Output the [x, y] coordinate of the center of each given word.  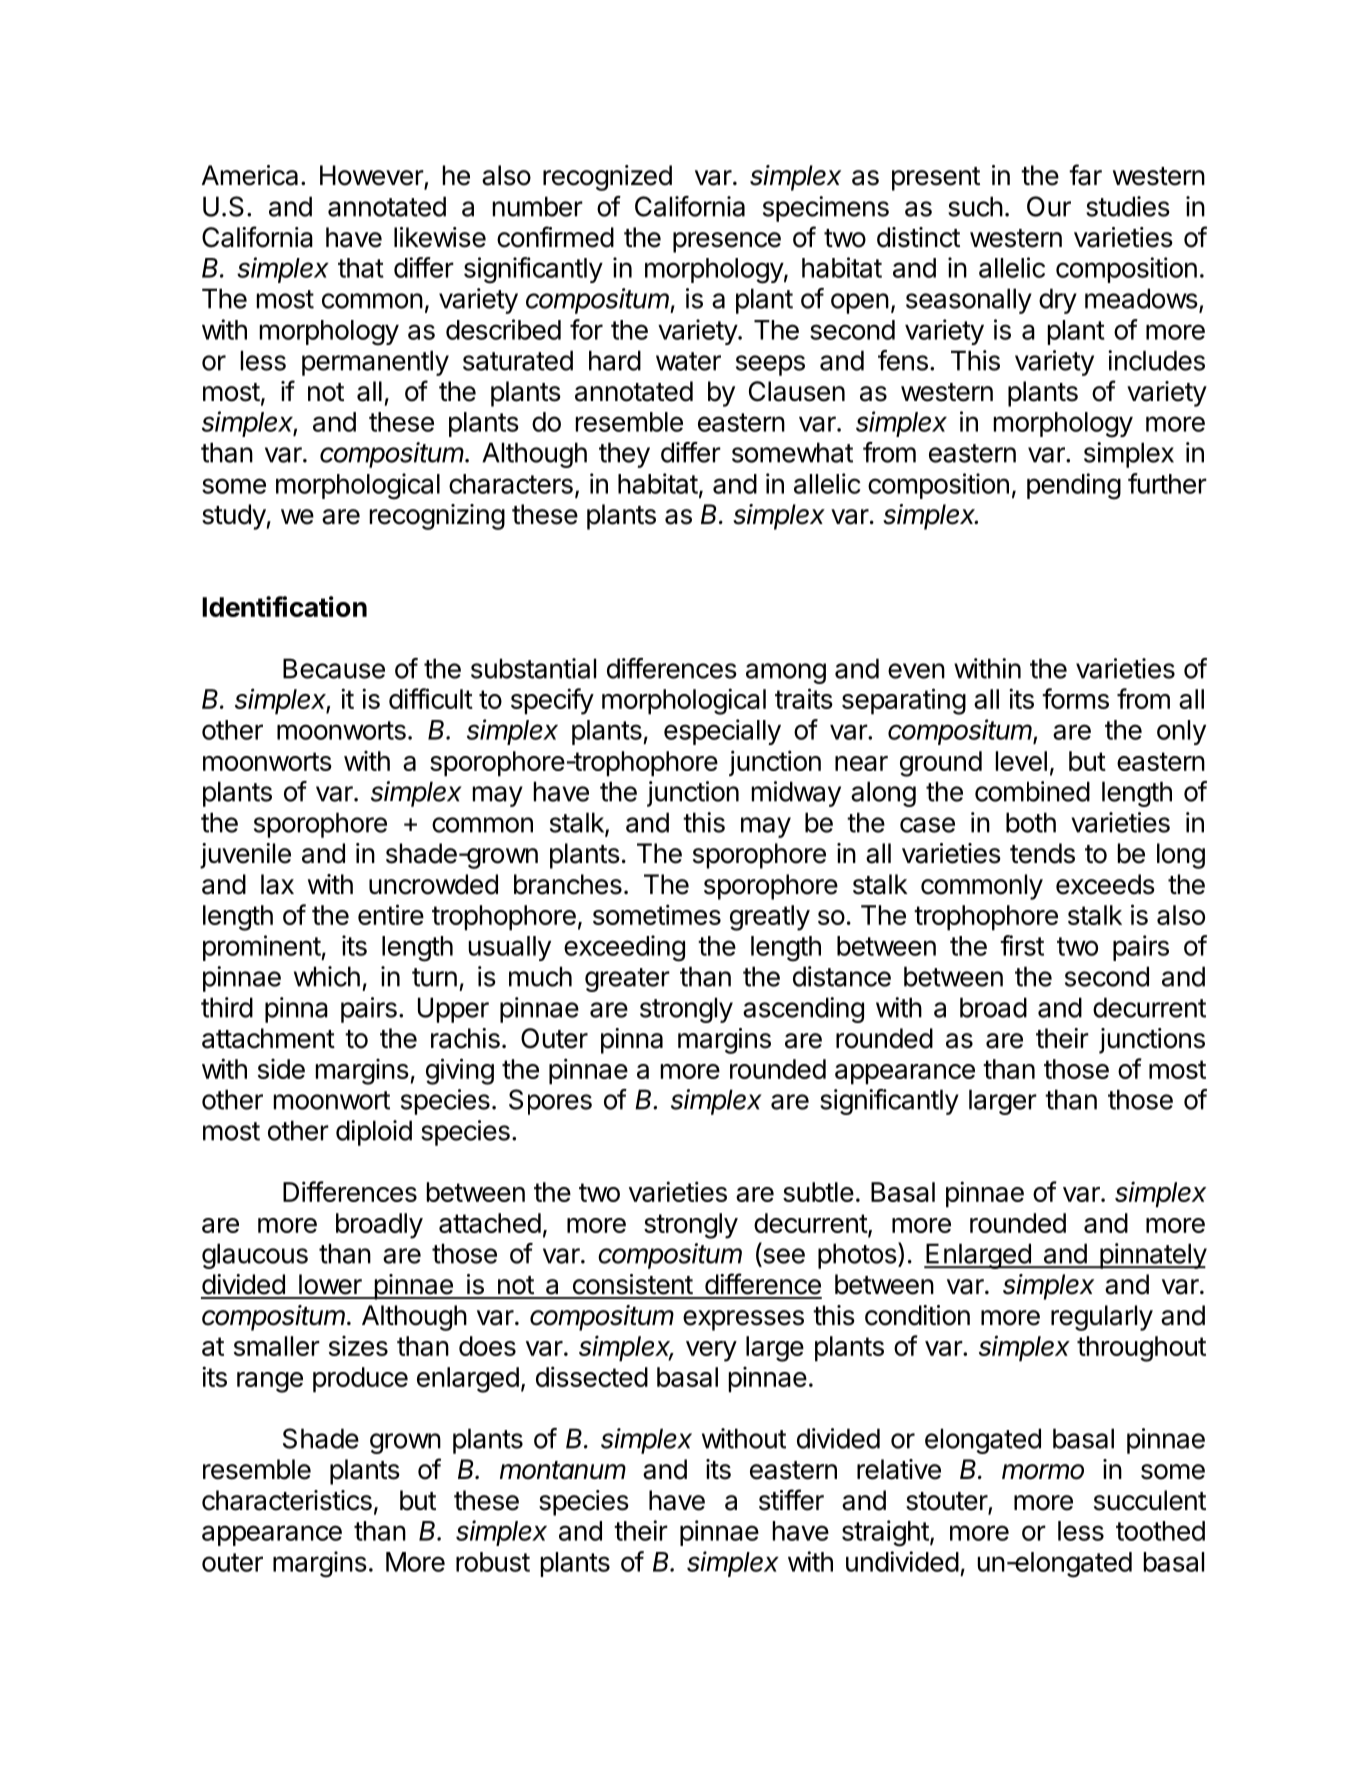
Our [1049, 206]
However [372, 176]
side [281, 1069]
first [1022, 945]
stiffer [791, 1500]
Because [334, 668]
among [786, 673]
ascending [803, 1010]
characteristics [287, 1500]
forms [1075, 698]
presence [727, 242]
